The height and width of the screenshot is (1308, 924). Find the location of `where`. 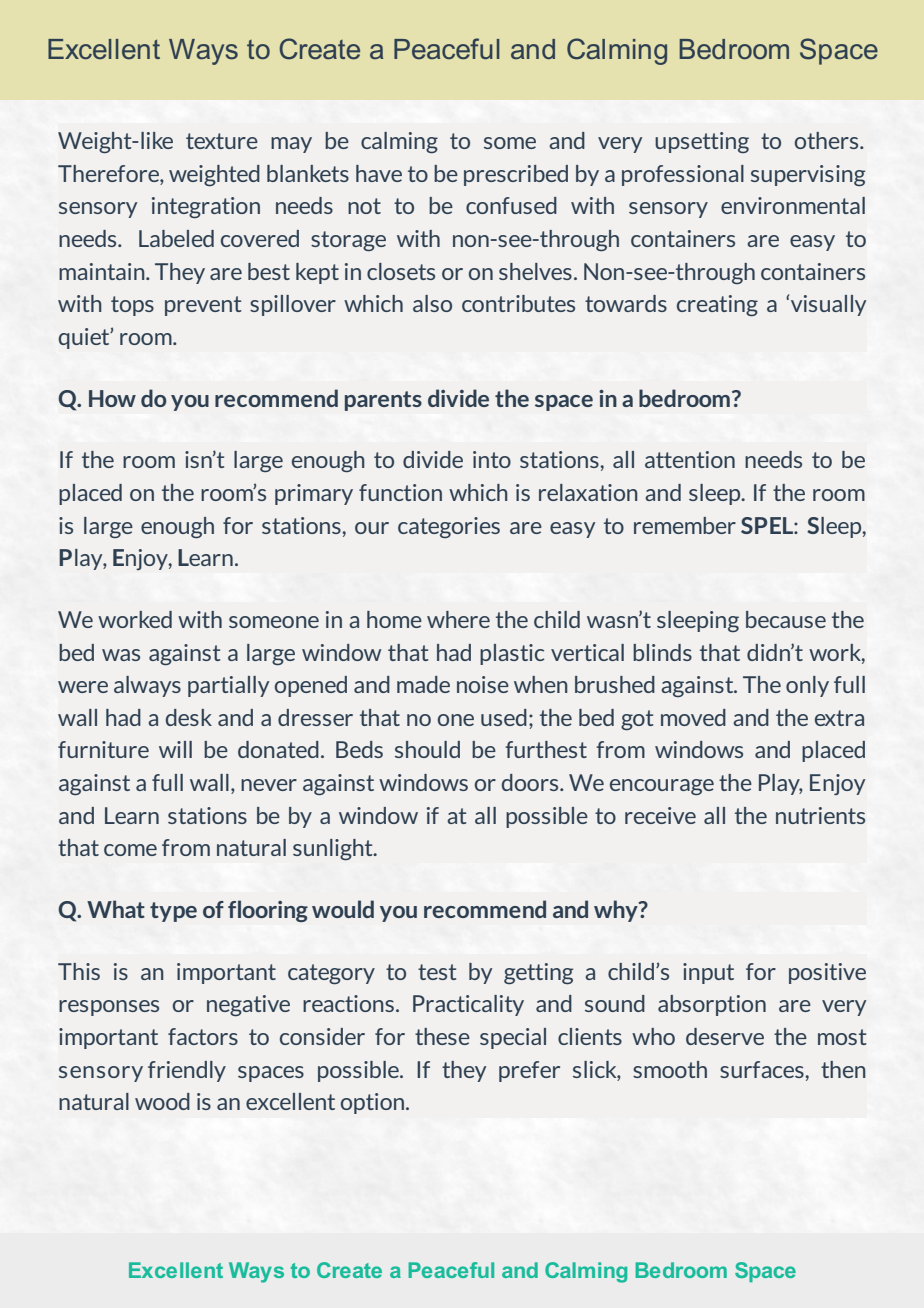

where is located at coordinates (458, 619).
